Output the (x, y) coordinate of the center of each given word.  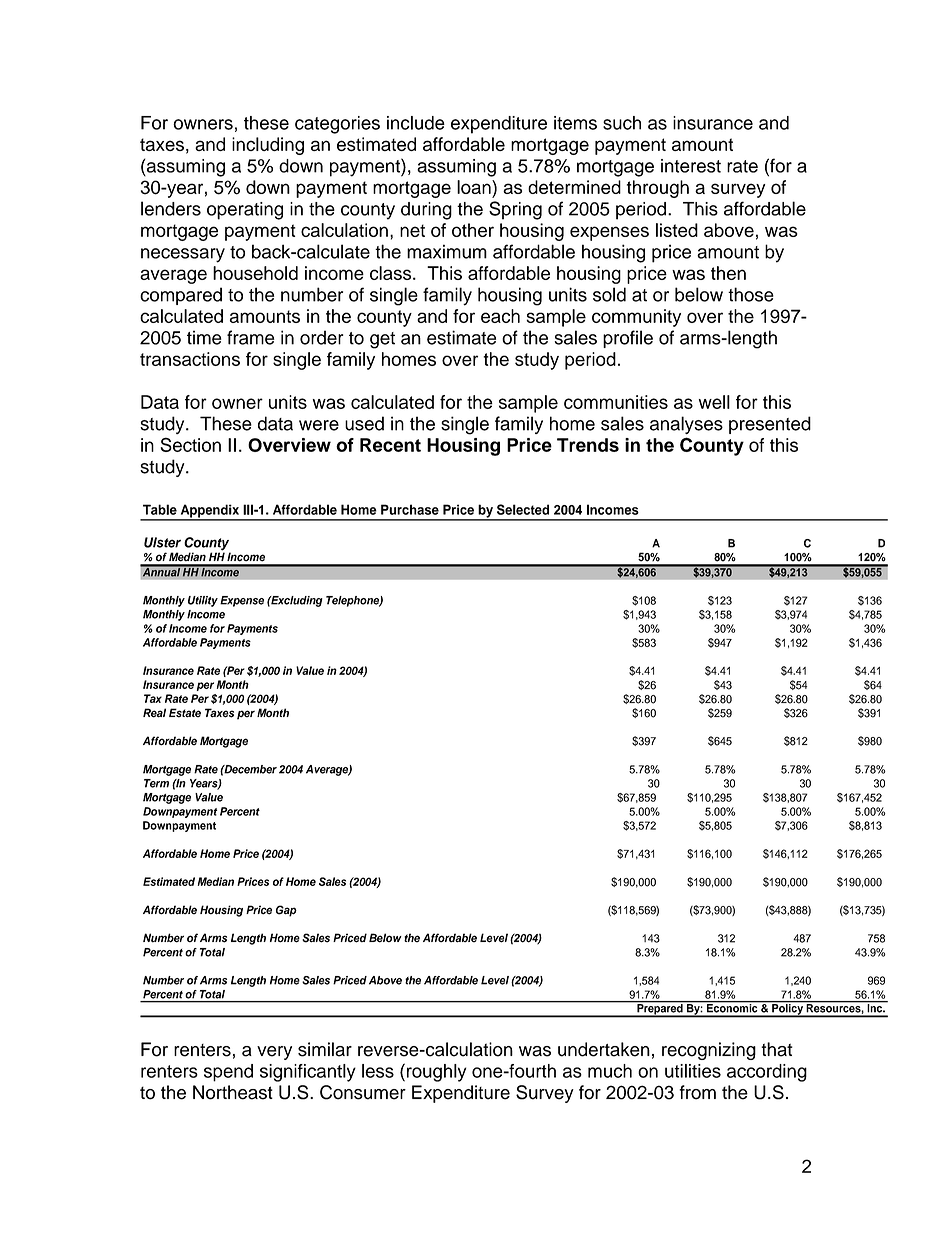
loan (475, 187)
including (268, 146)
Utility (203, 601)
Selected (523, 509)
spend (228, 1073)
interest (691, 166)
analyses (686, 425)
